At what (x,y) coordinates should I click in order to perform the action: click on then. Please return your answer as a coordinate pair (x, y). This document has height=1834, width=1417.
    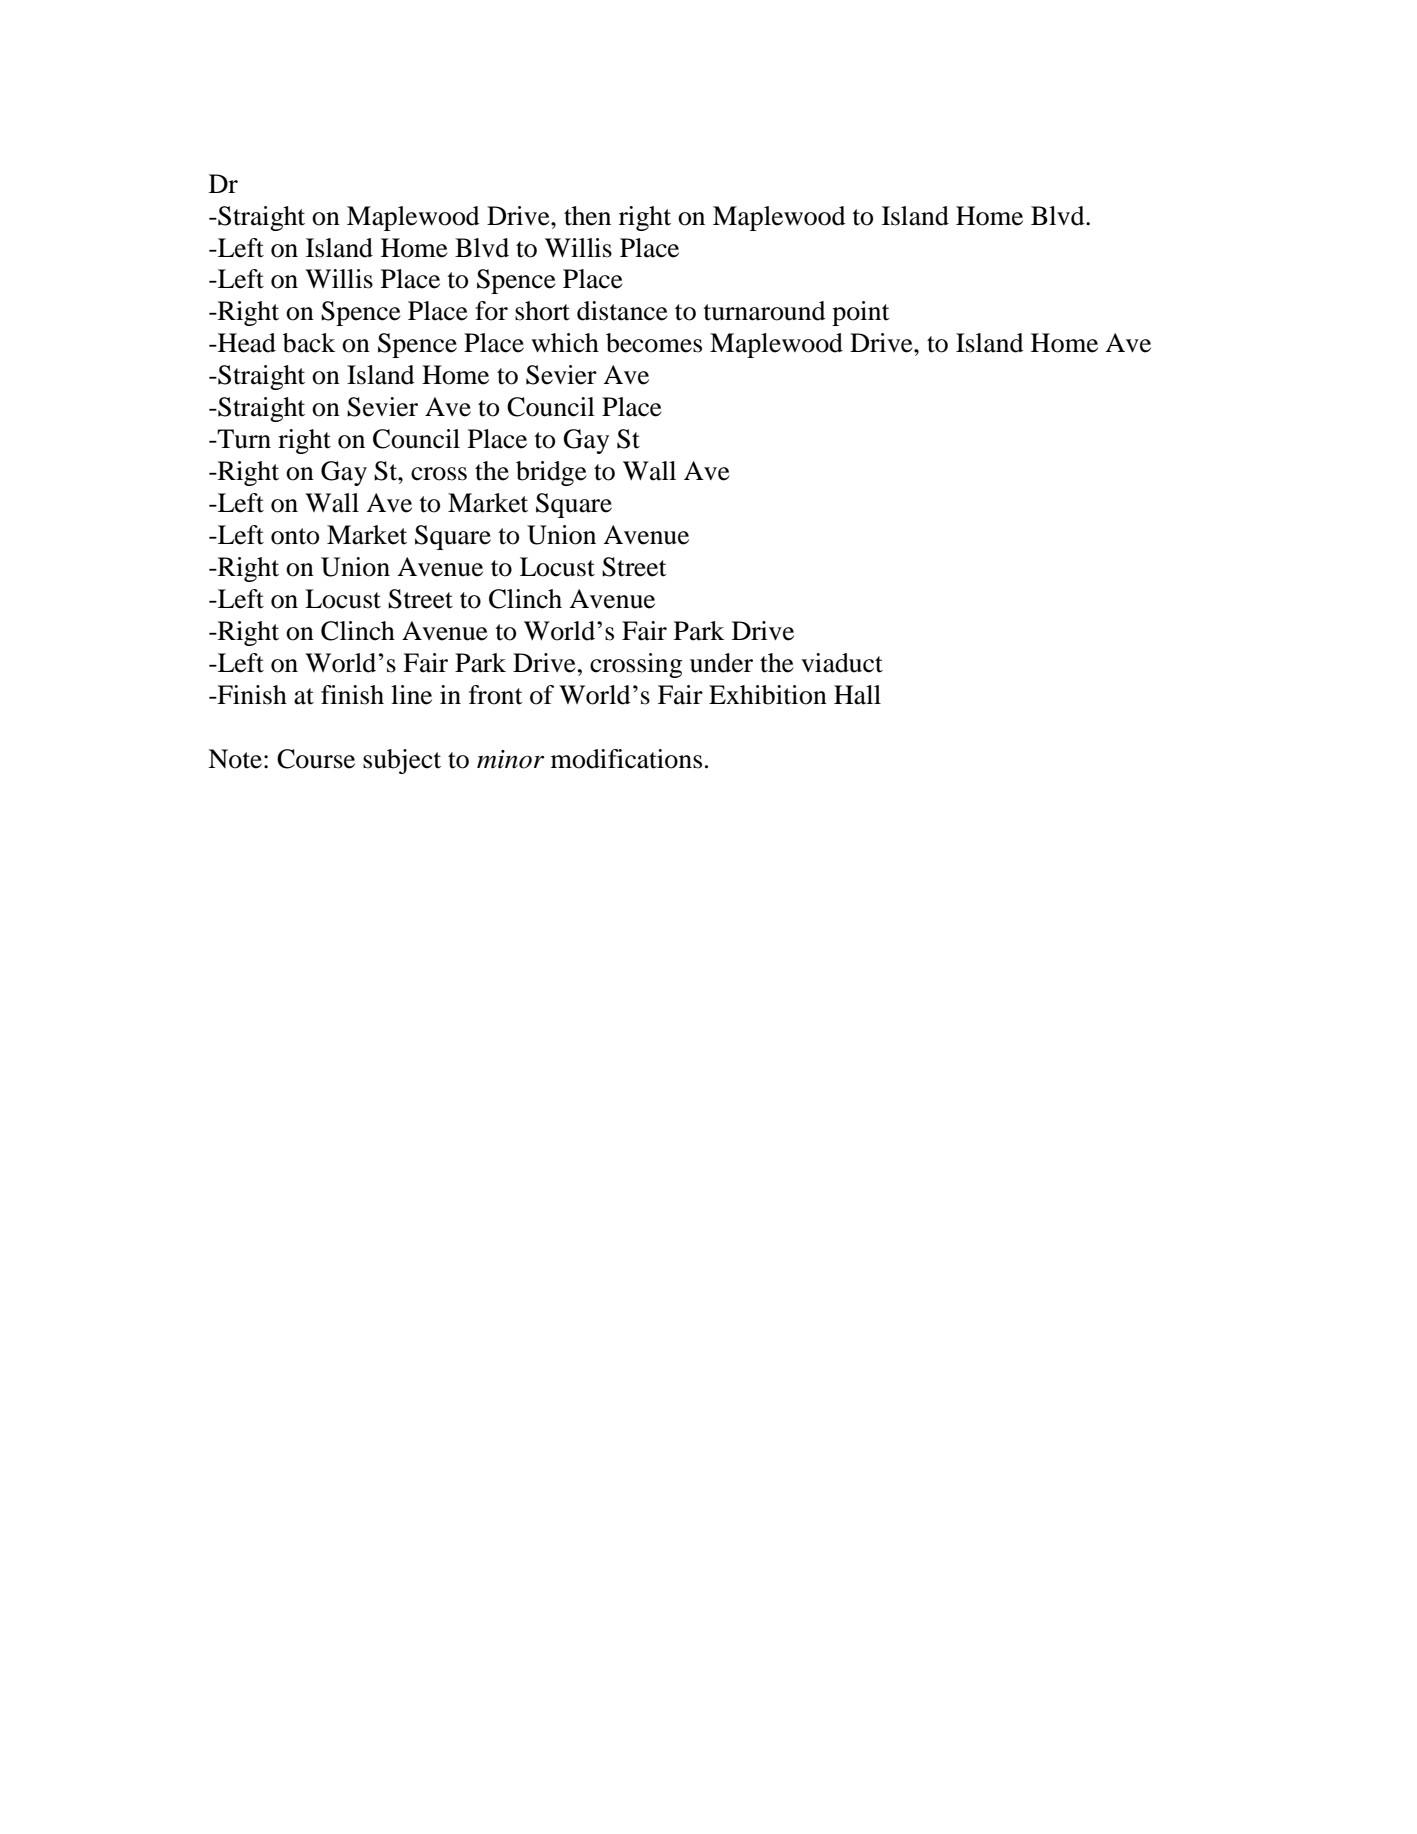
    Looking at the image, I should click on (587, 216).
